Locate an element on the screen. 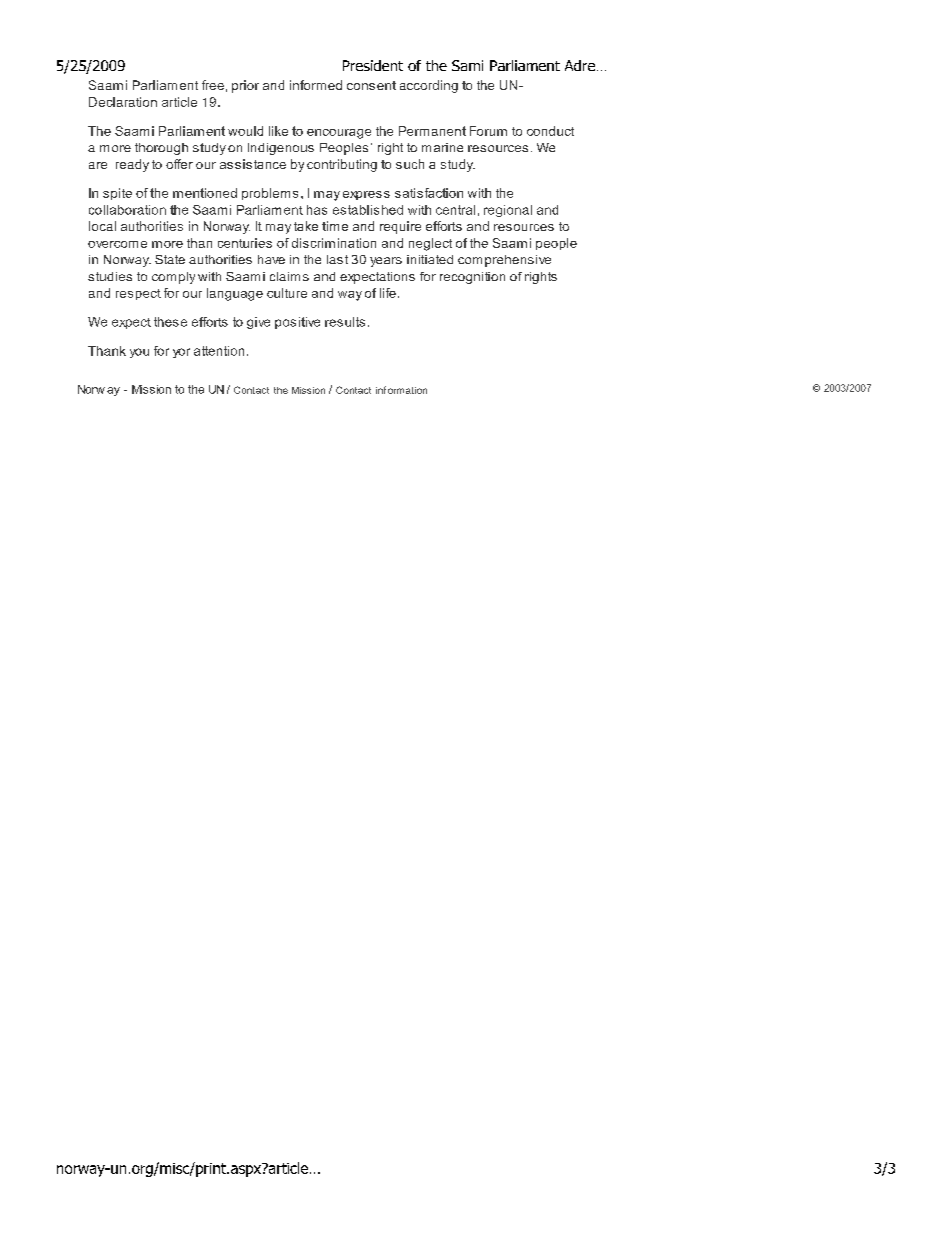  informed is located at coordinates (316, 85).
